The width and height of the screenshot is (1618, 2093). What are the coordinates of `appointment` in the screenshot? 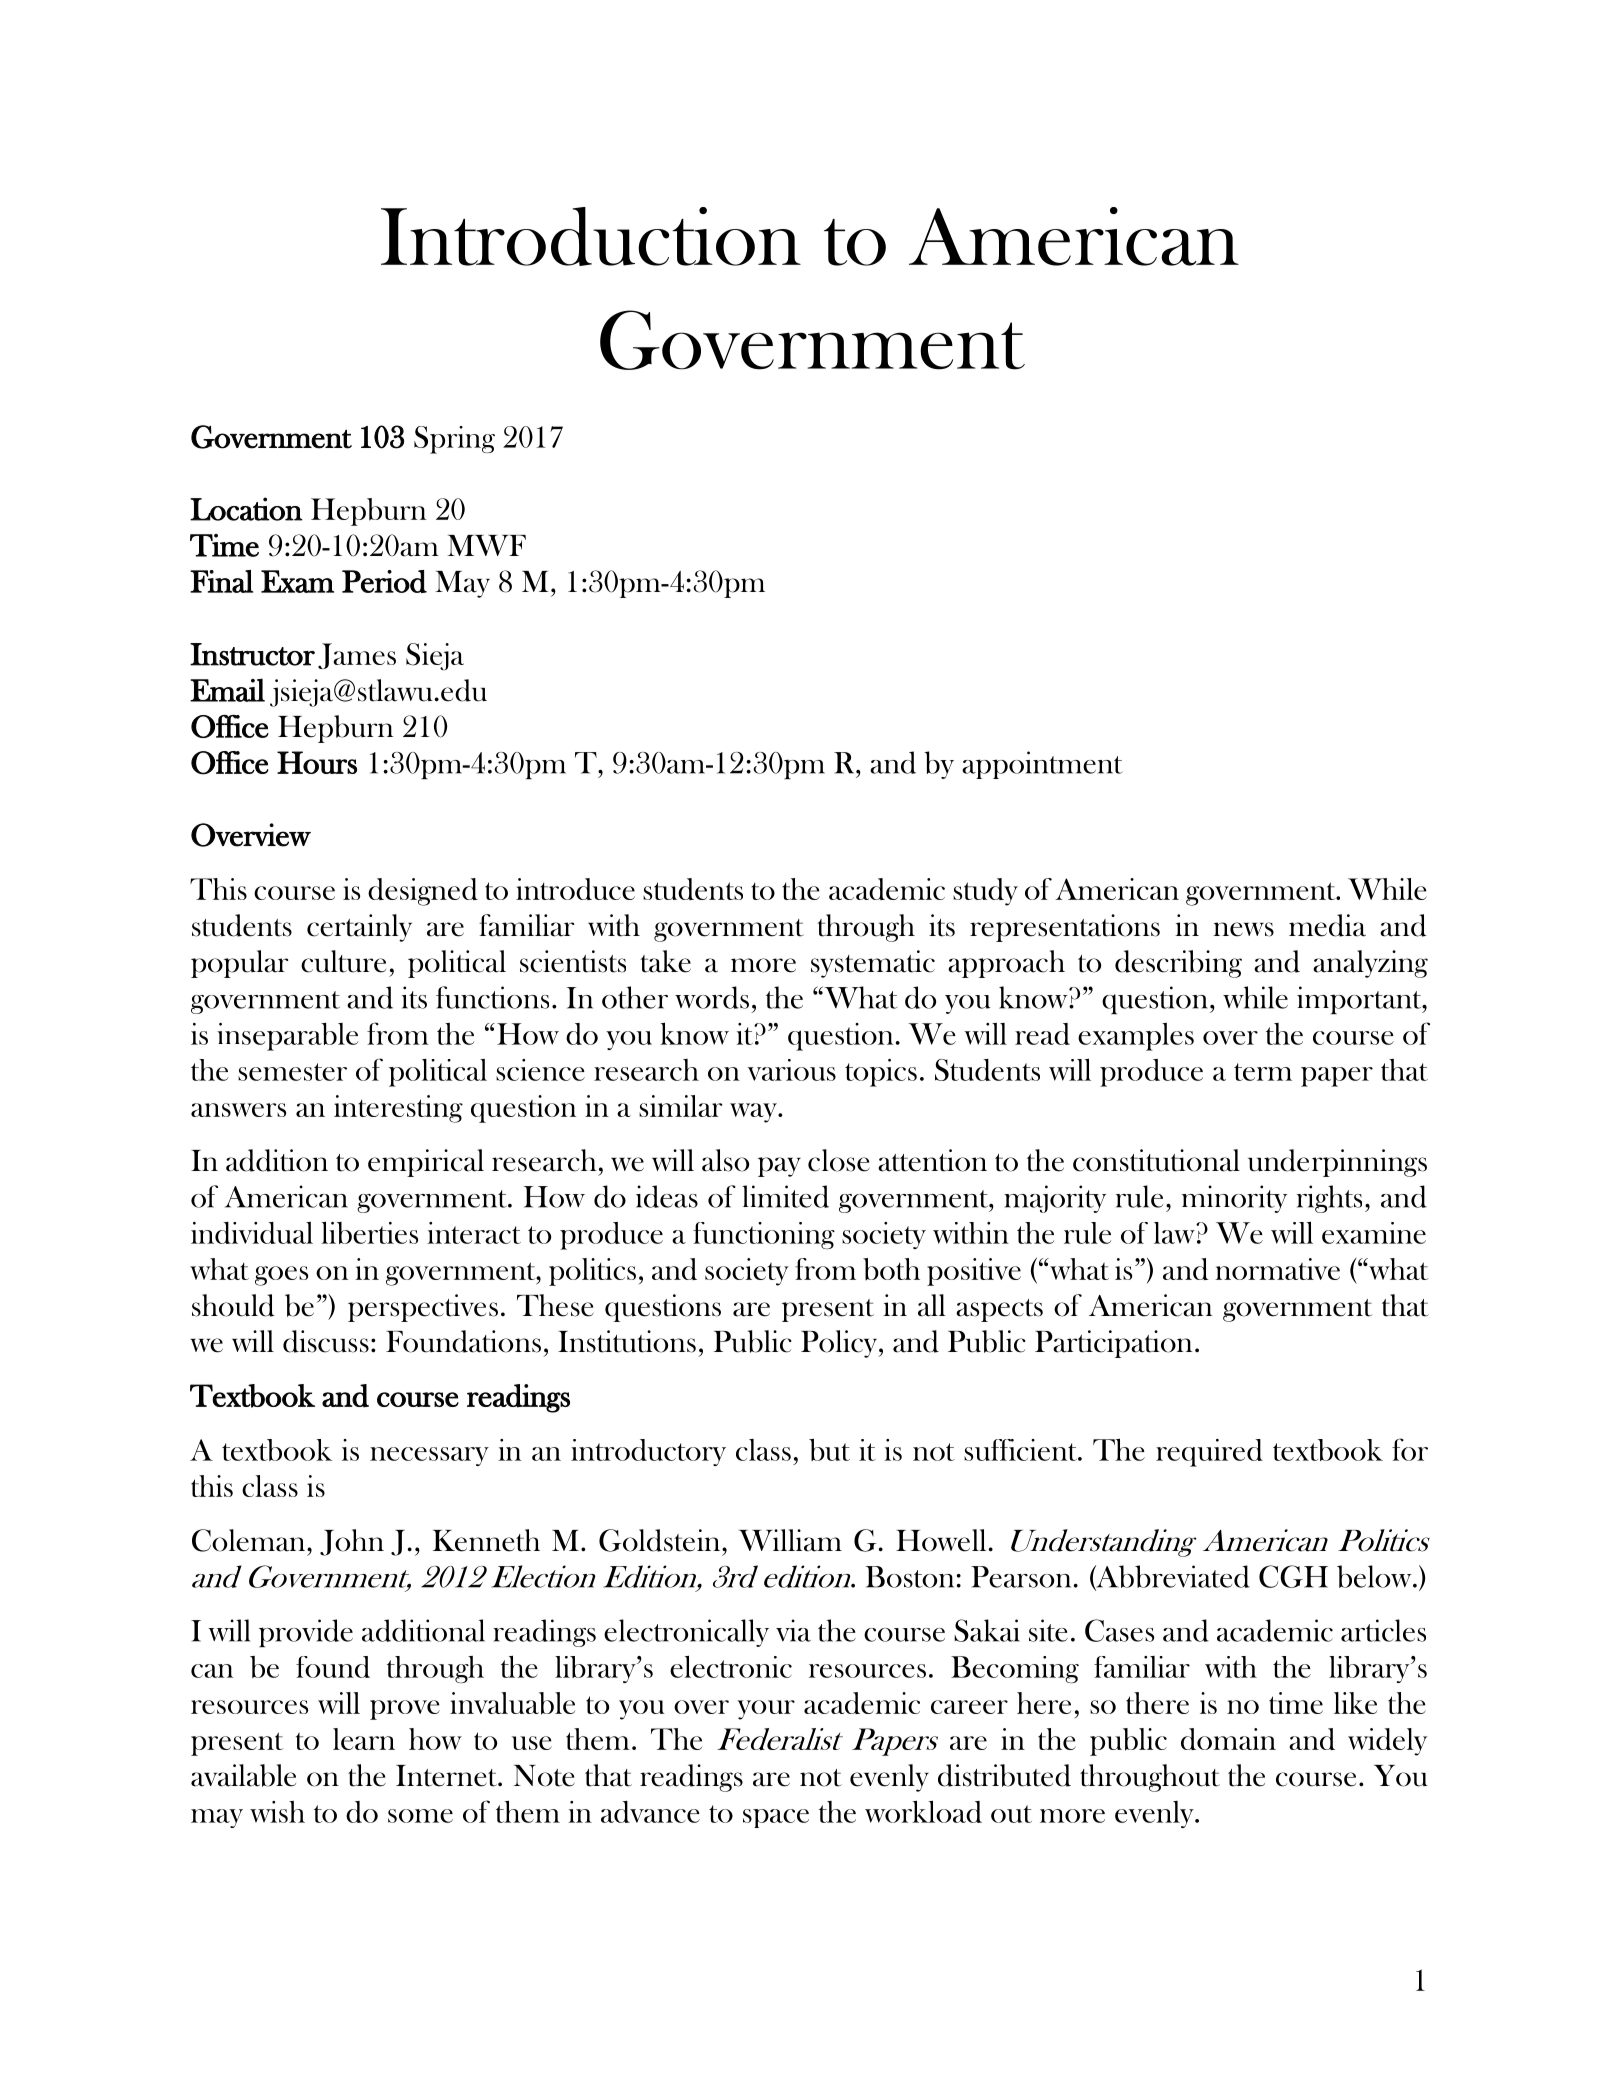 It's located at (1042, 765).
